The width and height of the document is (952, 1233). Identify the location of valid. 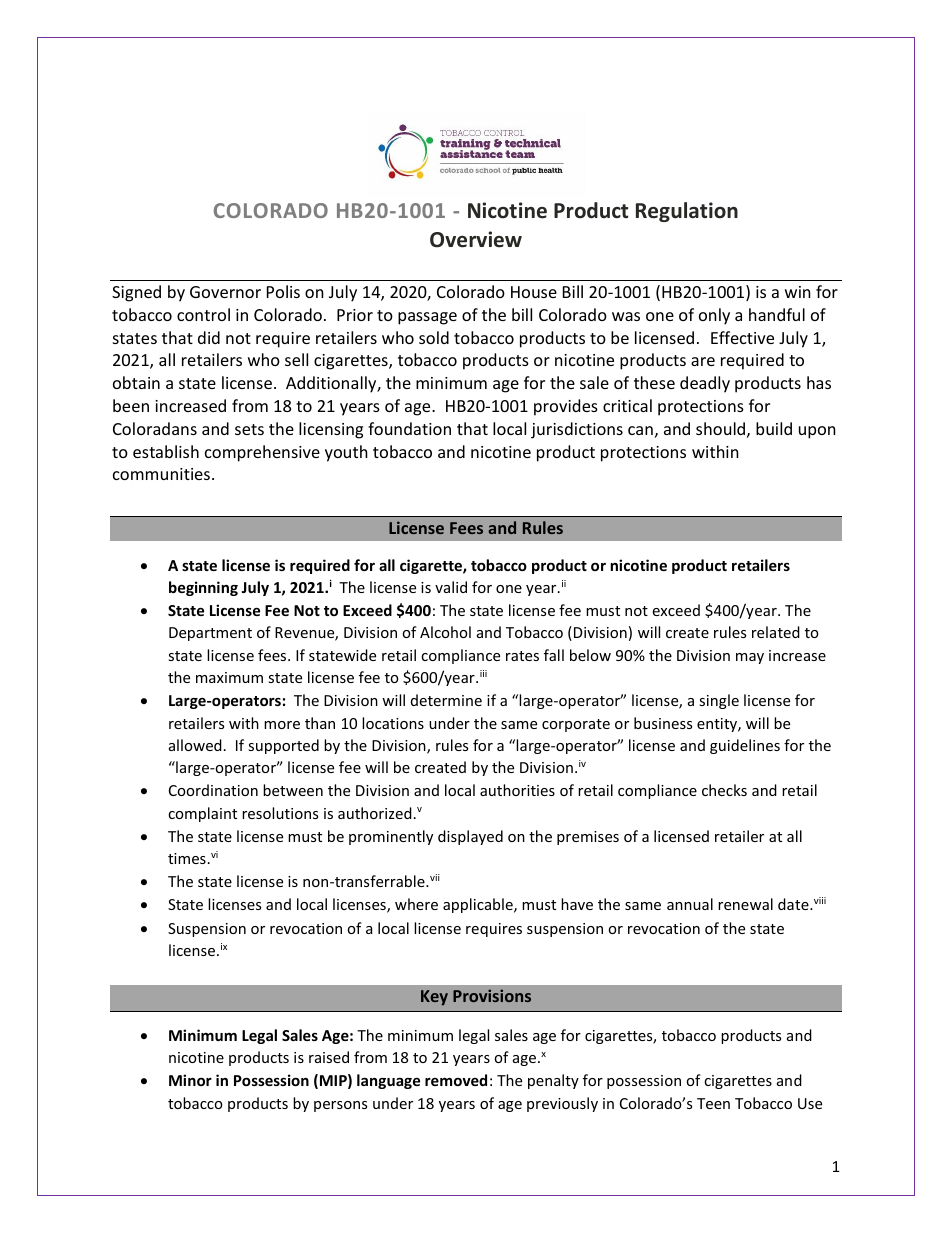
(451, 587).
